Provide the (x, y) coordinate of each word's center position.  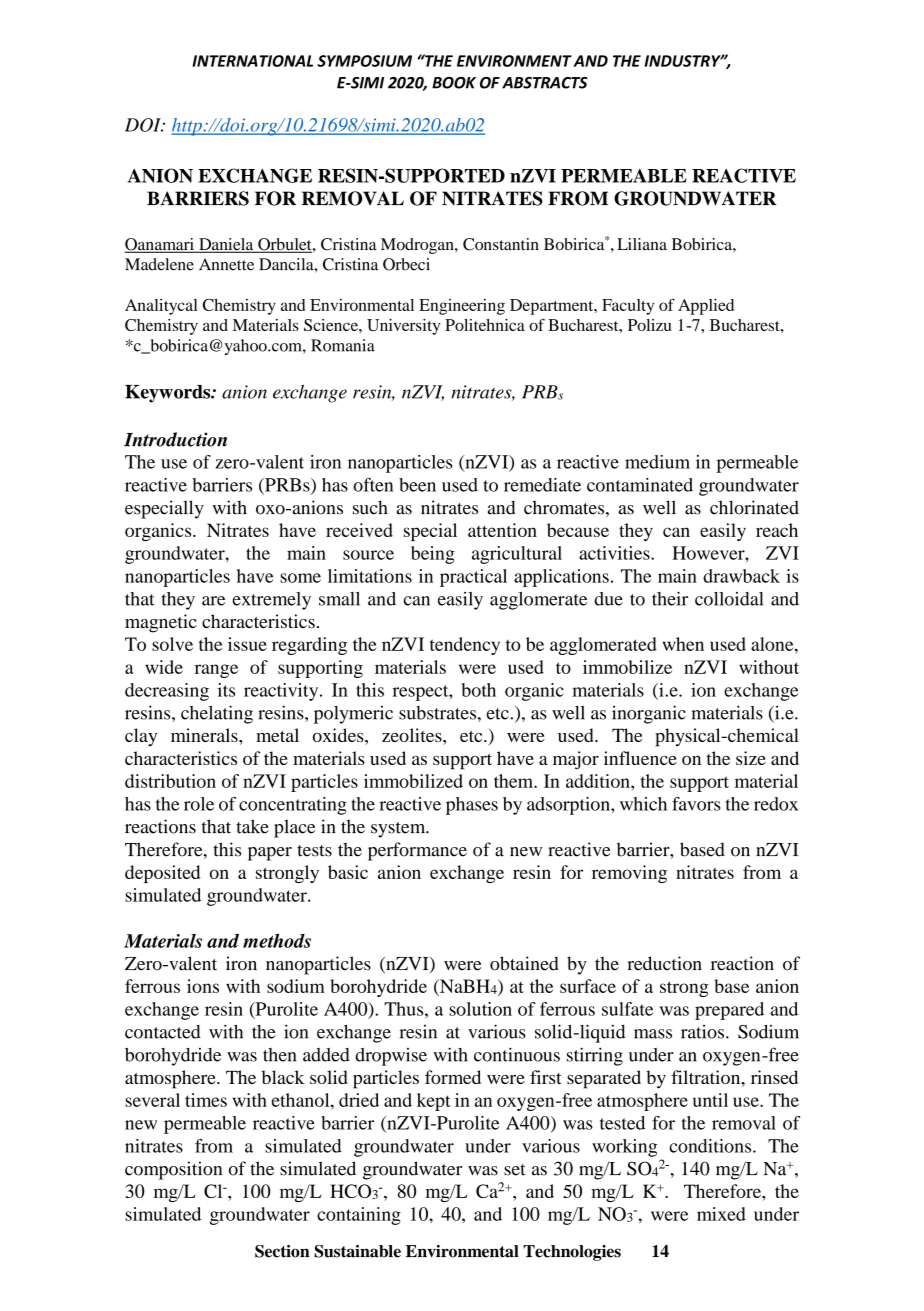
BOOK (454, 83)
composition (173, 1170)
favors (696, 804)
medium (657, 462)
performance (417, 851)
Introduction (175, 439)
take (252, 826)
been (417, 485)
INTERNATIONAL (252, 61)
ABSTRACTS (545, 83)
